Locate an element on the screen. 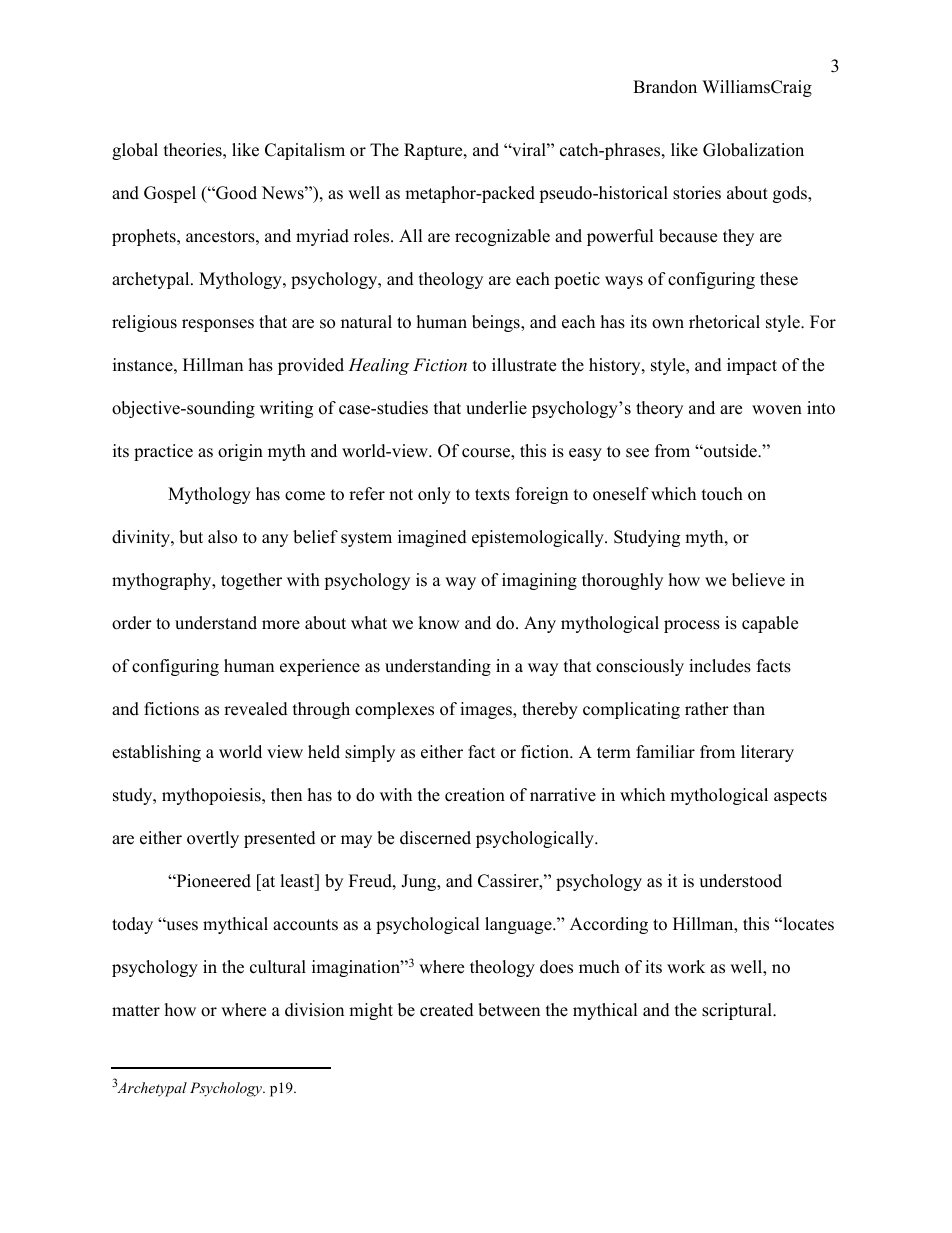  scriptural is located at coordinates (738, 1011).
